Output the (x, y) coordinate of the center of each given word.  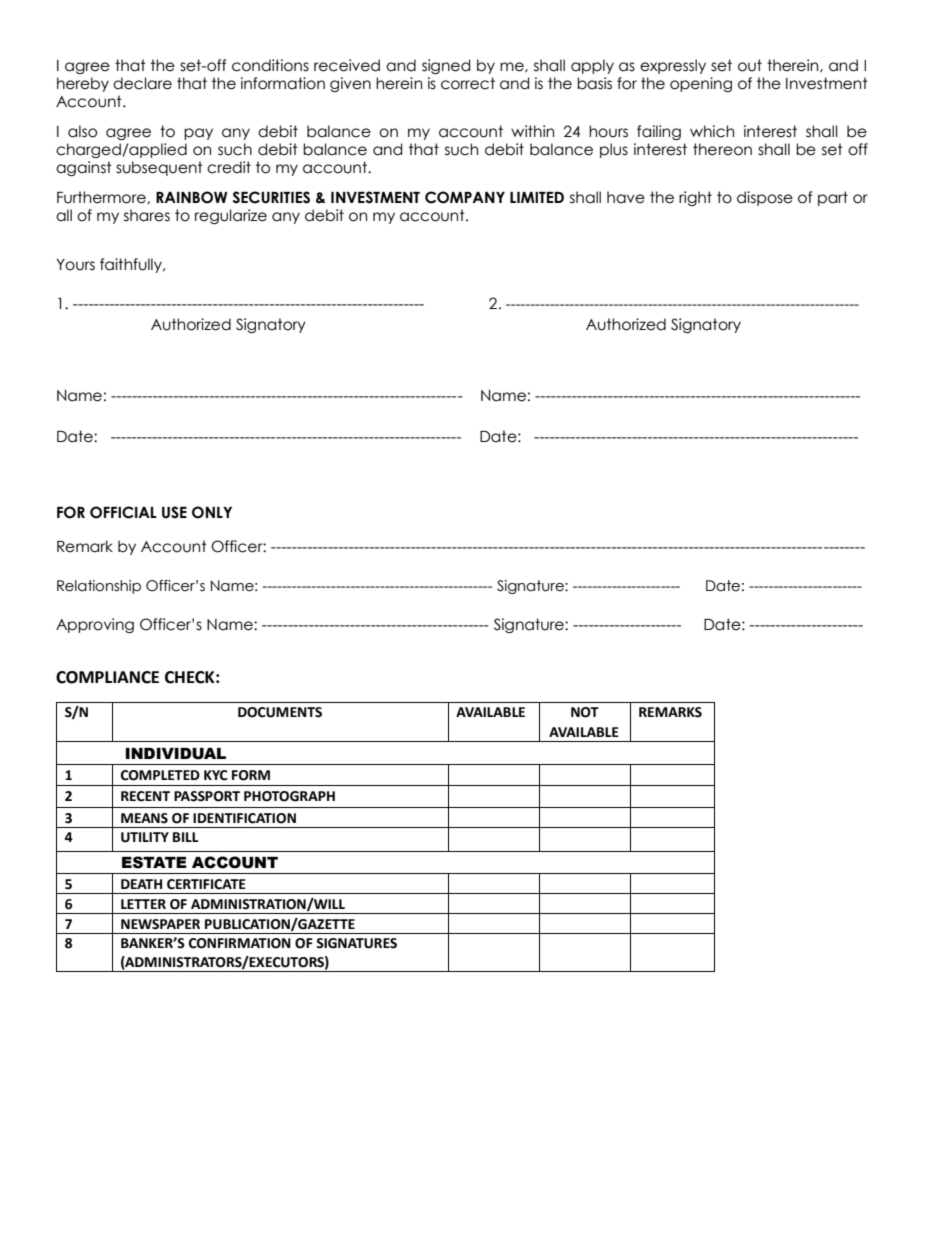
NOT (585, 712)
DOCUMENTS (280, 712)
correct (468, 83)
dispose (765, 198)
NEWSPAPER (160, 924)
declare (142, 83)
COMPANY (465, 197)
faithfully (132, 265)
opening (701, 84)
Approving (95, 625)
